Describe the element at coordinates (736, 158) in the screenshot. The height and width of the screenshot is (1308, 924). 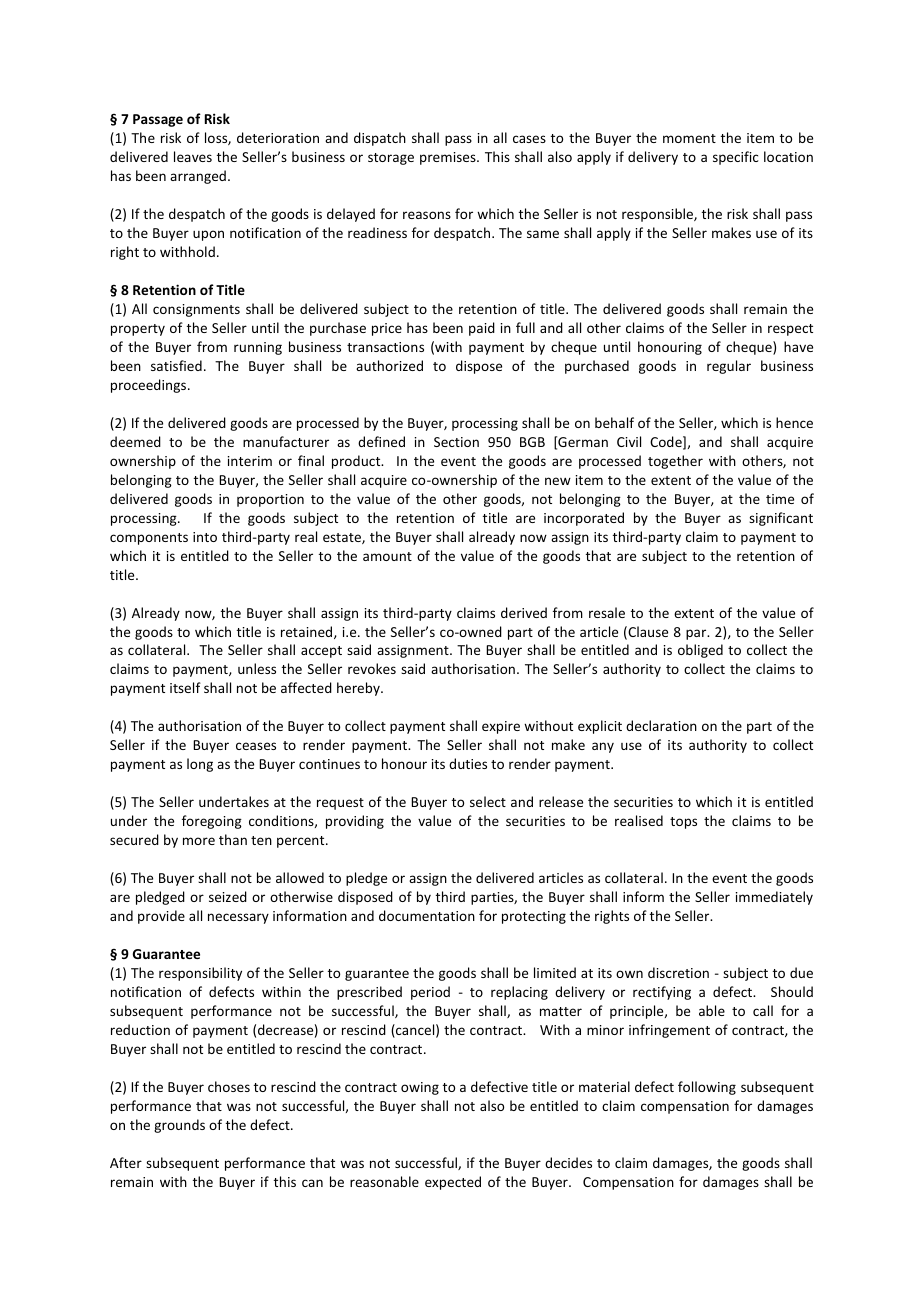
I see `specific` at that location.
